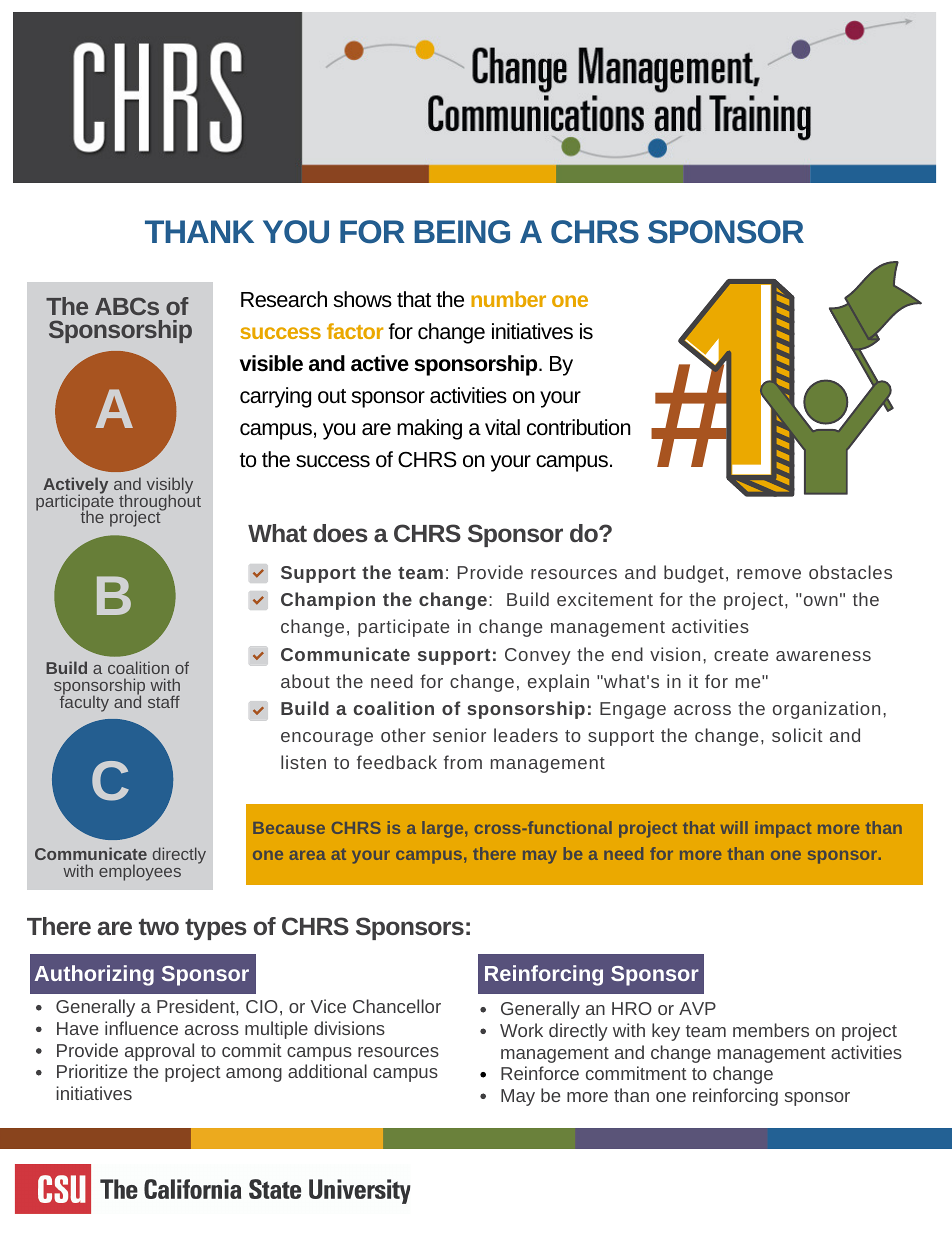 Image resolution: width=952 pixels, height=1233 pixels. Describe the element at coordinates (769, 574) in the page. I see `remove` at that location.
